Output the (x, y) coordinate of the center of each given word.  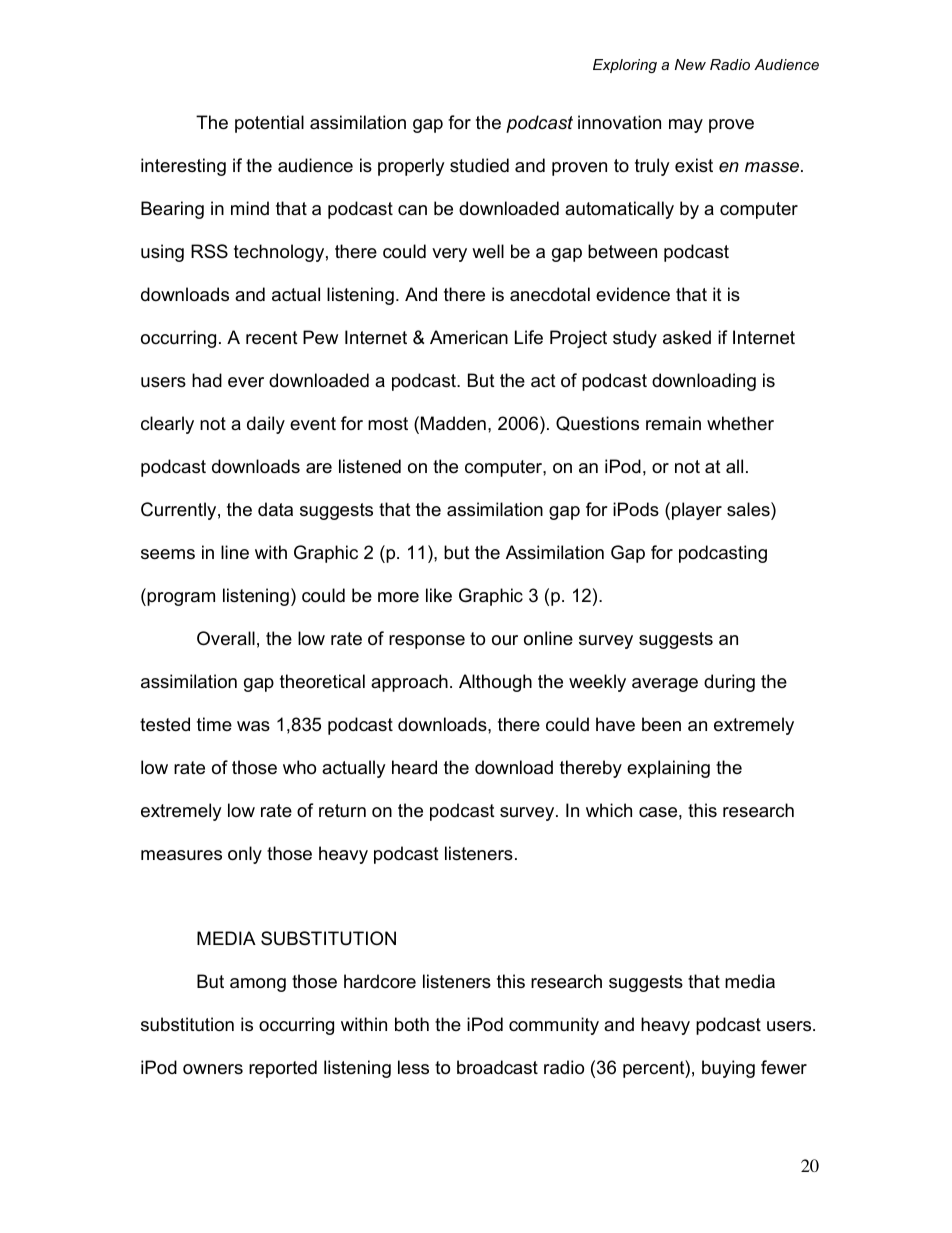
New (690, 64)
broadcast (497, 1067)
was (253, 726)
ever (246, 382)
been (661, 724)
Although (495, 683)
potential (269, 124)
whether (740, 423)
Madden (453, 423)
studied (479, 165)
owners (213, 1069)
